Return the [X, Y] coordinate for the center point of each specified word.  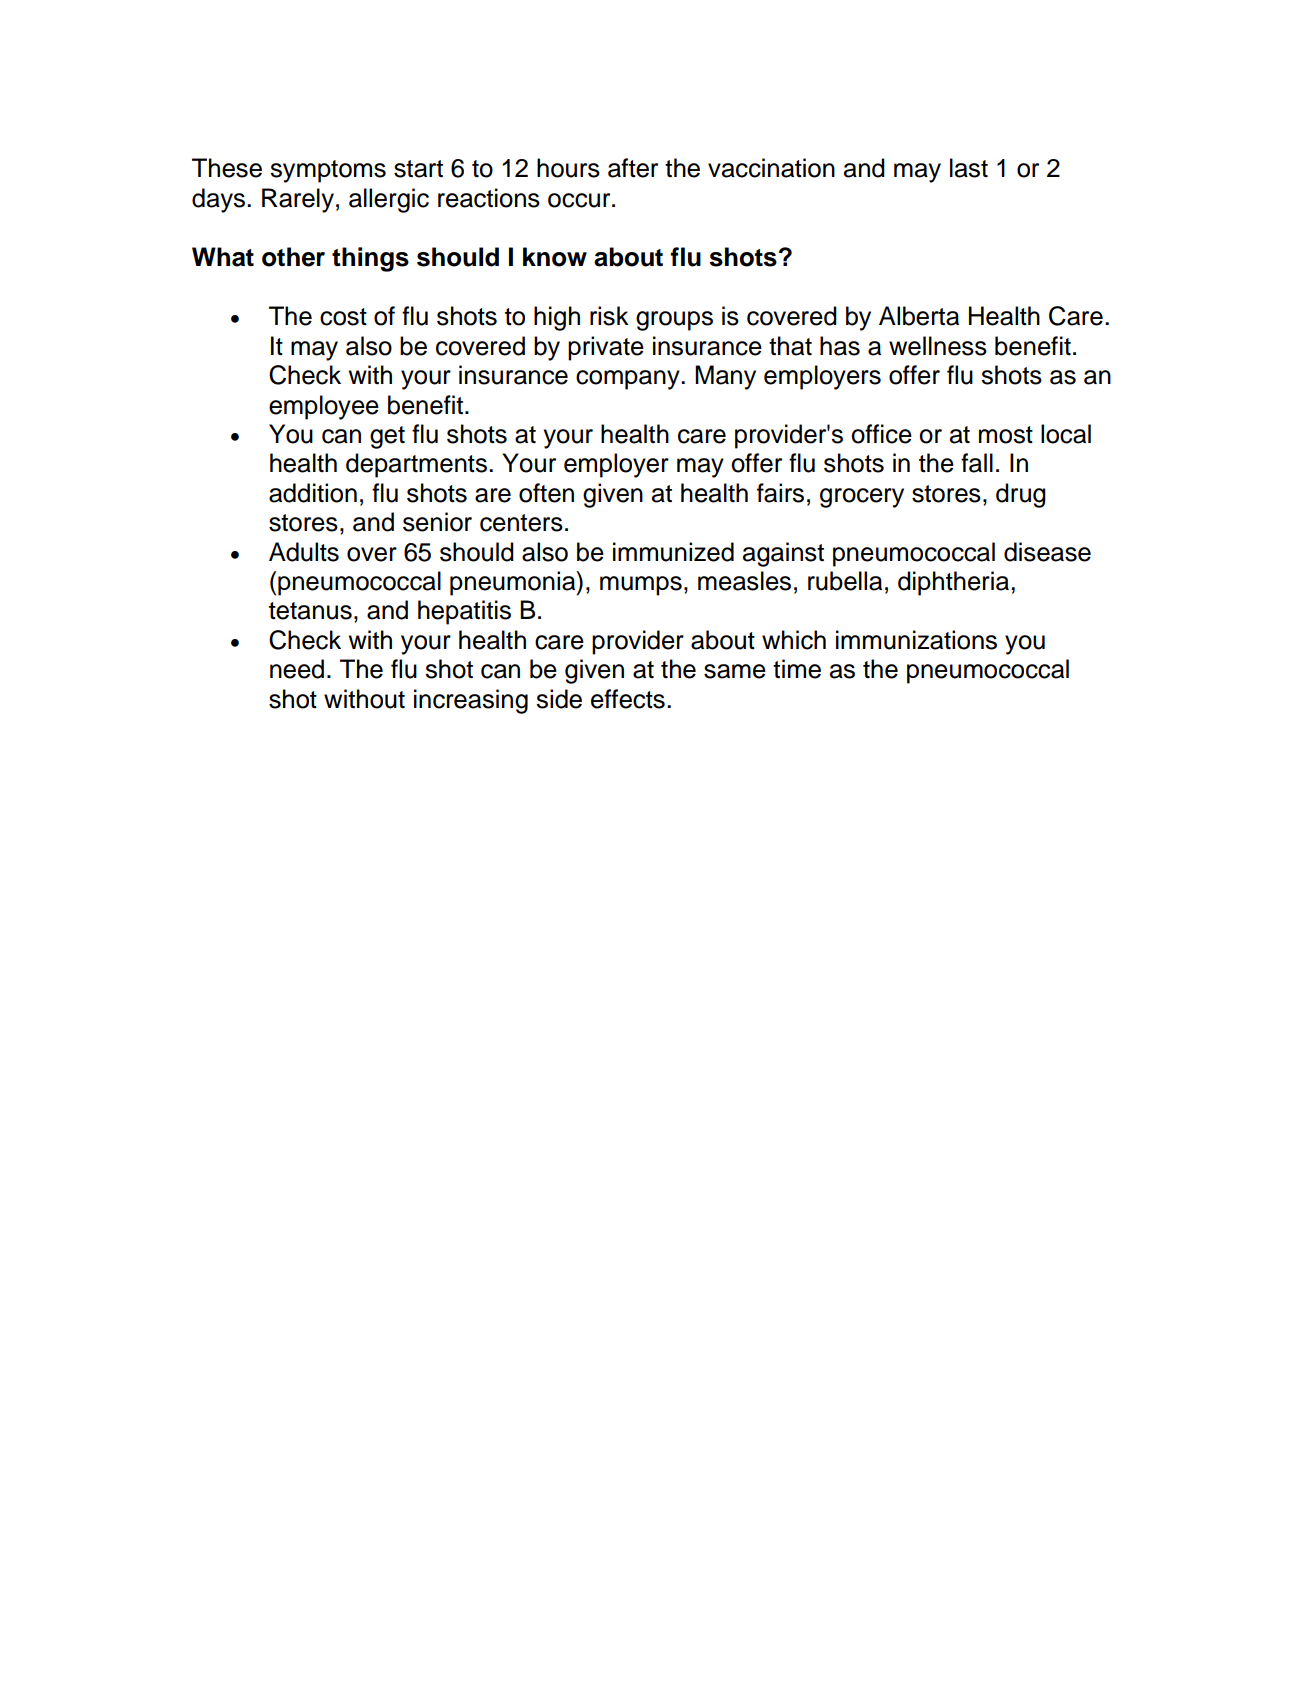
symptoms [328, 171]
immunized [673, 552]
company [629, 380]
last [969, 168]
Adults [304, 552]
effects [628, 699]
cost [343, 317]
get [387, 437]
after [633, 168]
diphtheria [955, 583]
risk [609, 316]
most [1006, 435]
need [297, 669]
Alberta [919, 316]
